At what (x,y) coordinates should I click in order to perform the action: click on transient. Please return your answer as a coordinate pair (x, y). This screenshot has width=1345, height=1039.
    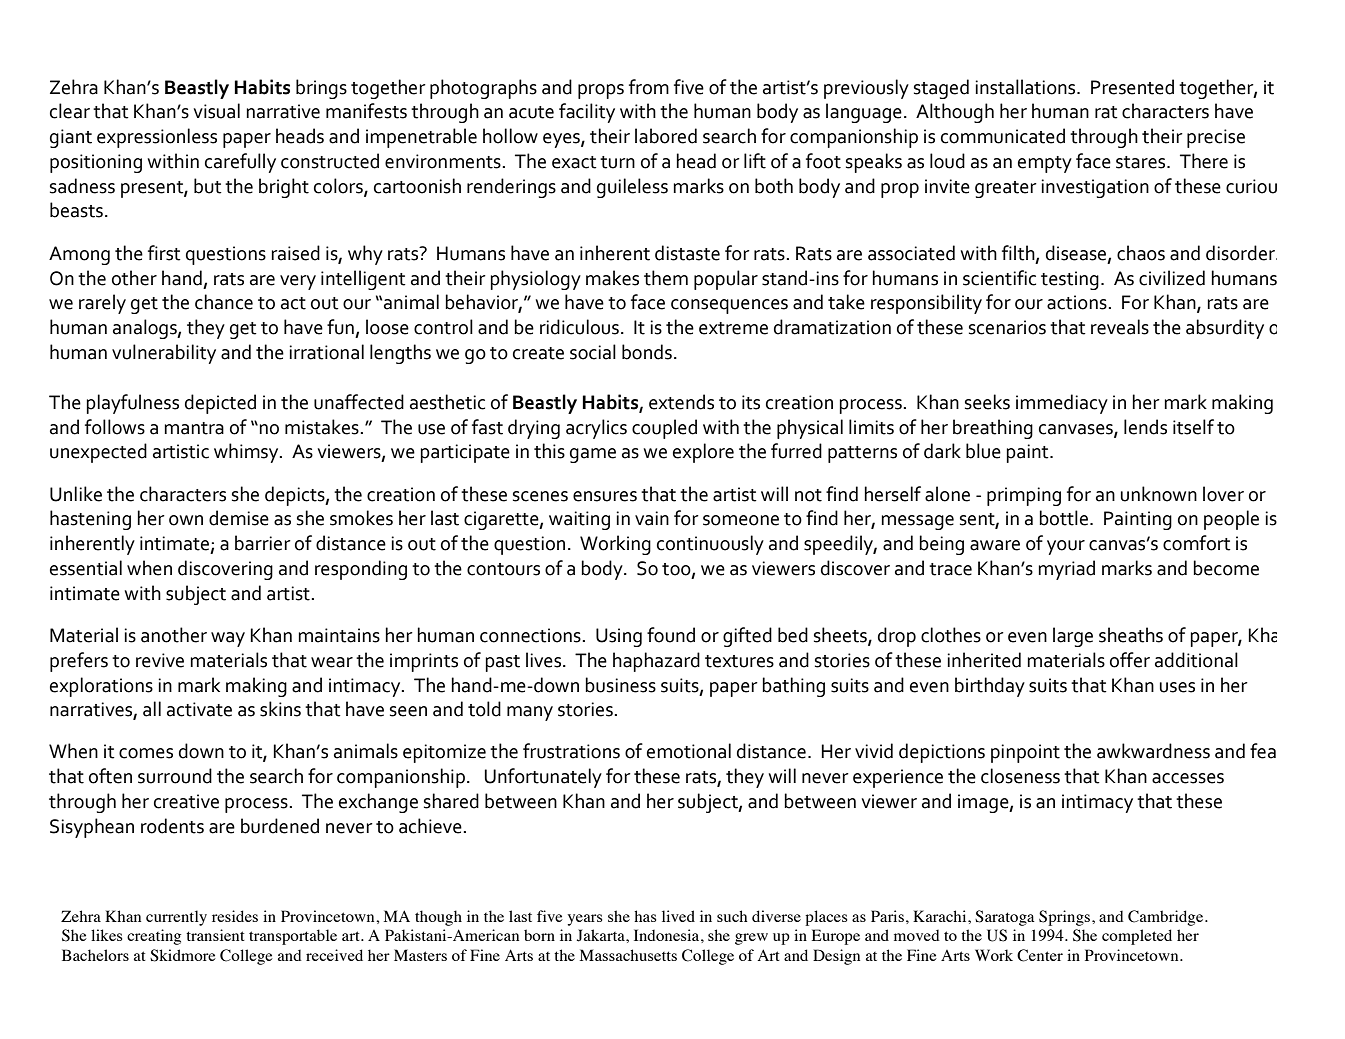
    Looking at the image, I should click on (215, 935).
